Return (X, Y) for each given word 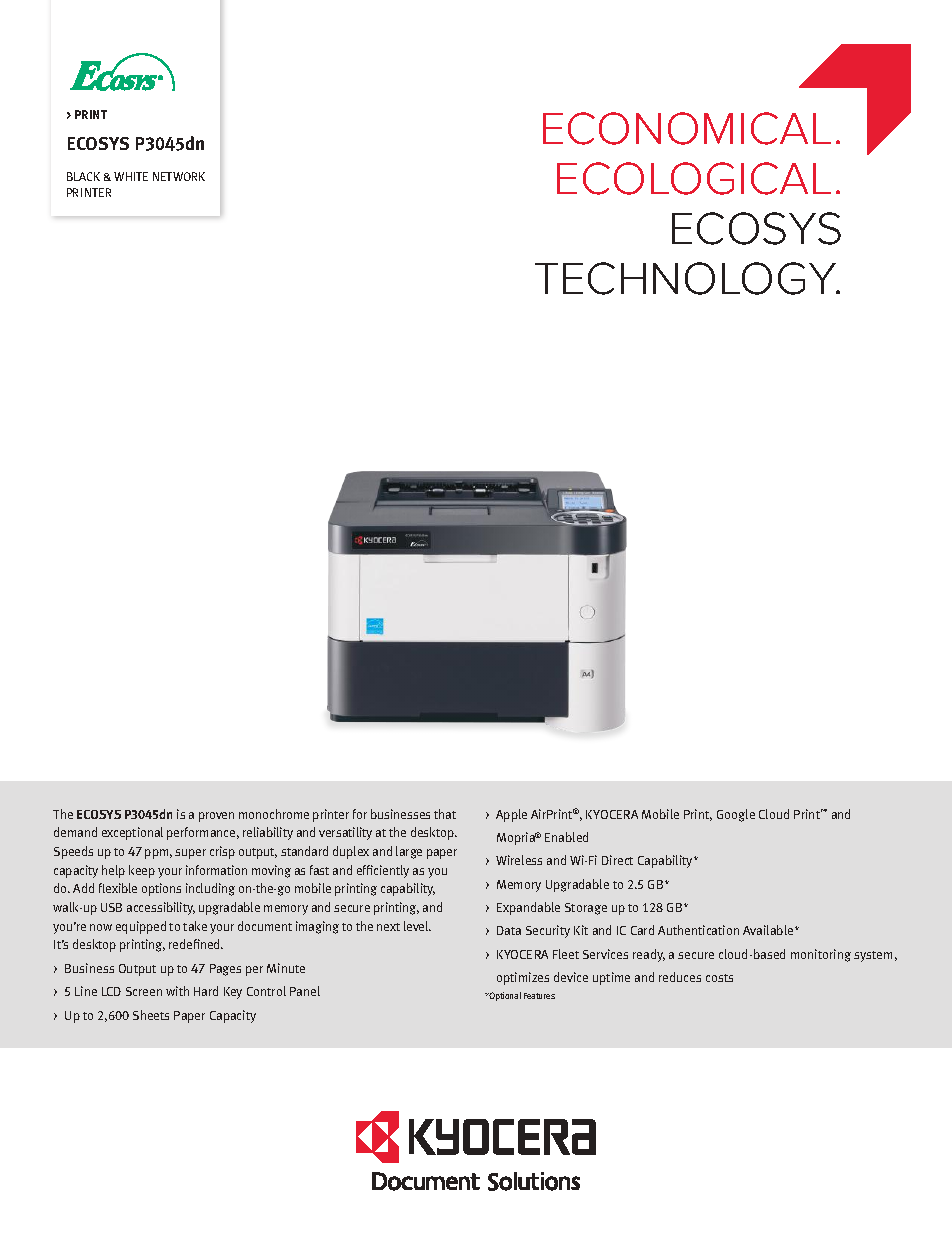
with (177, 991)
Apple (511, 815)
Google (736, 815)
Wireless (519, 860)
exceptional (132, 833)
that (445, 814)
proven (216, 817)
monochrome (274, 814)
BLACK (83, 176)
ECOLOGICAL (694, 178)
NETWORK (179, 176)
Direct (617, 860)
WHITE (131, 176)
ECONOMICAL (687, 128)
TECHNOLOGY (687, 278)
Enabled (566, 837)
